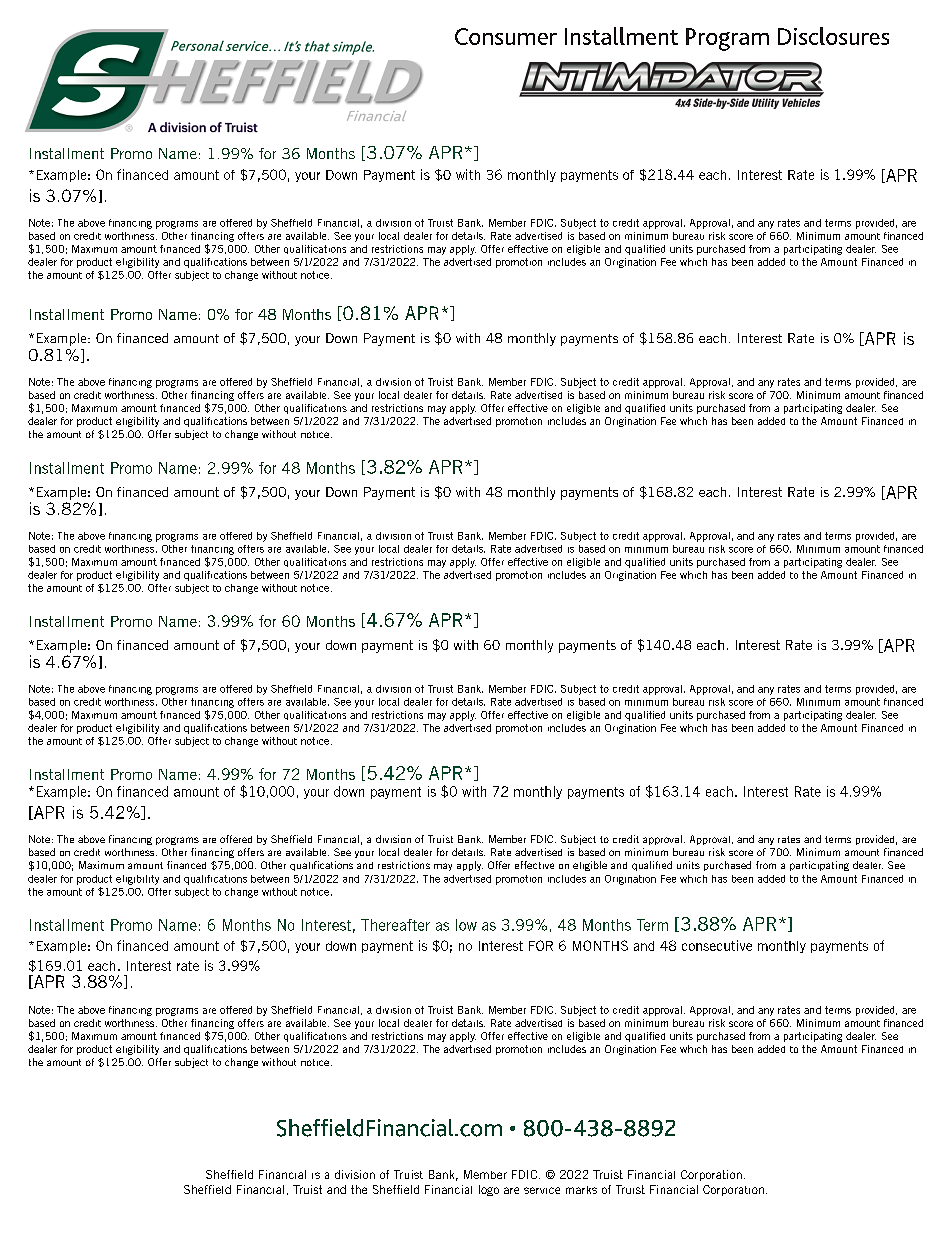 The width and height of the document is (952, 1233). Describe the element at coordinates (581, 1190) in the document. I see `marks` at that location.
